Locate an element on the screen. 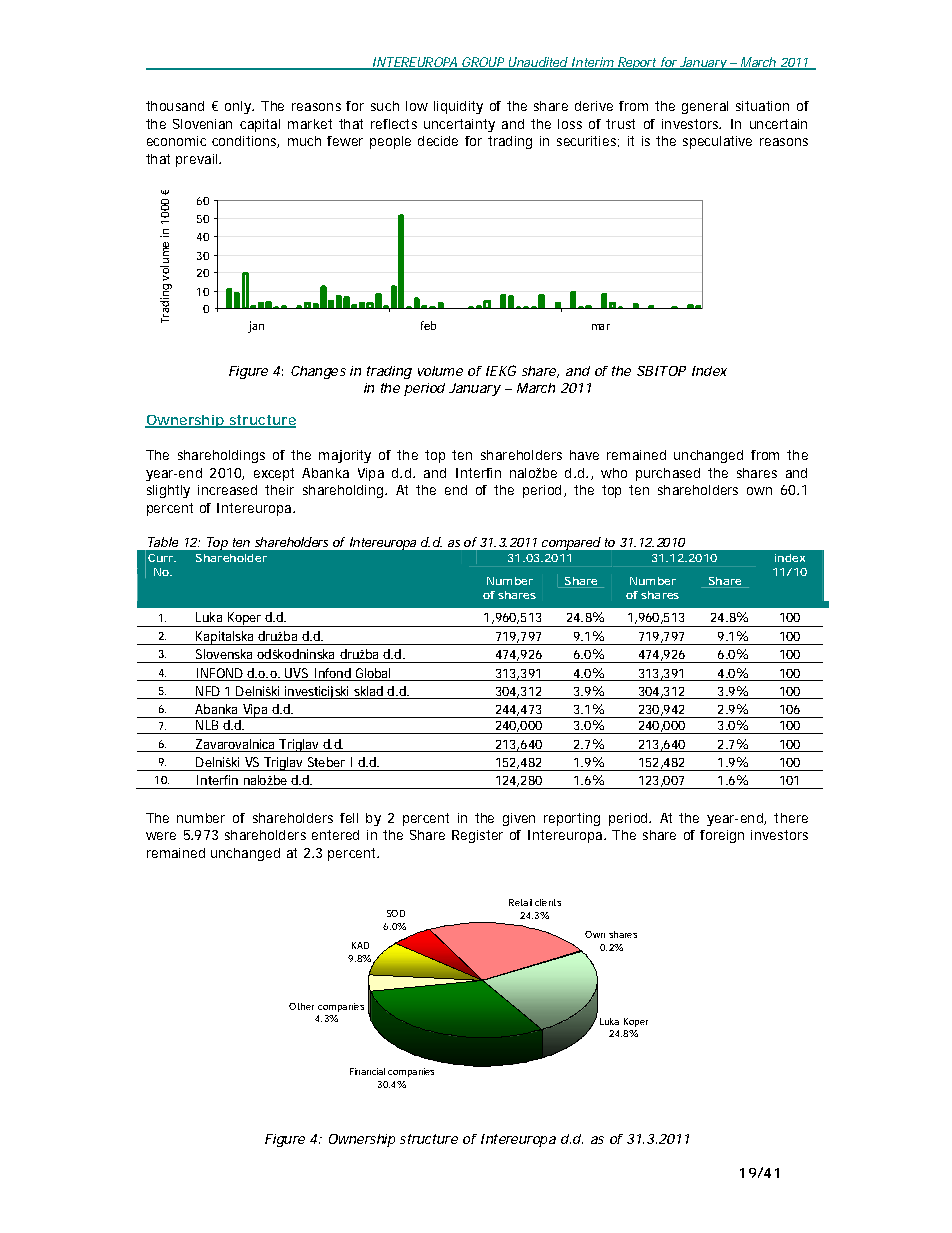 The height and width of the screenshot is (1233, 952). only is located at coordinates (239, 107).
